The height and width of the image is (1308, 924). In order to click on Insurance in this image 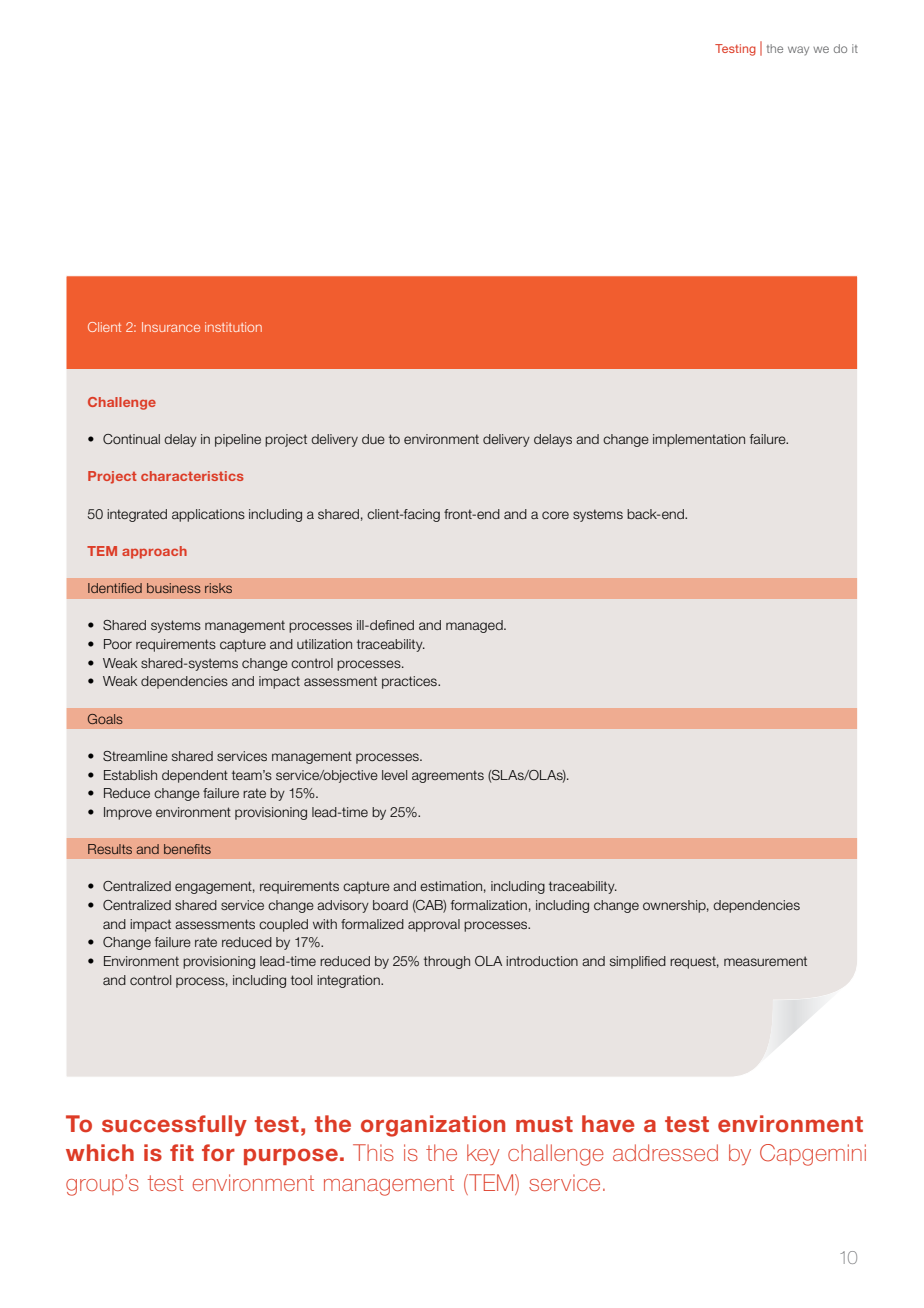, I will do `click(171, 327)`.
